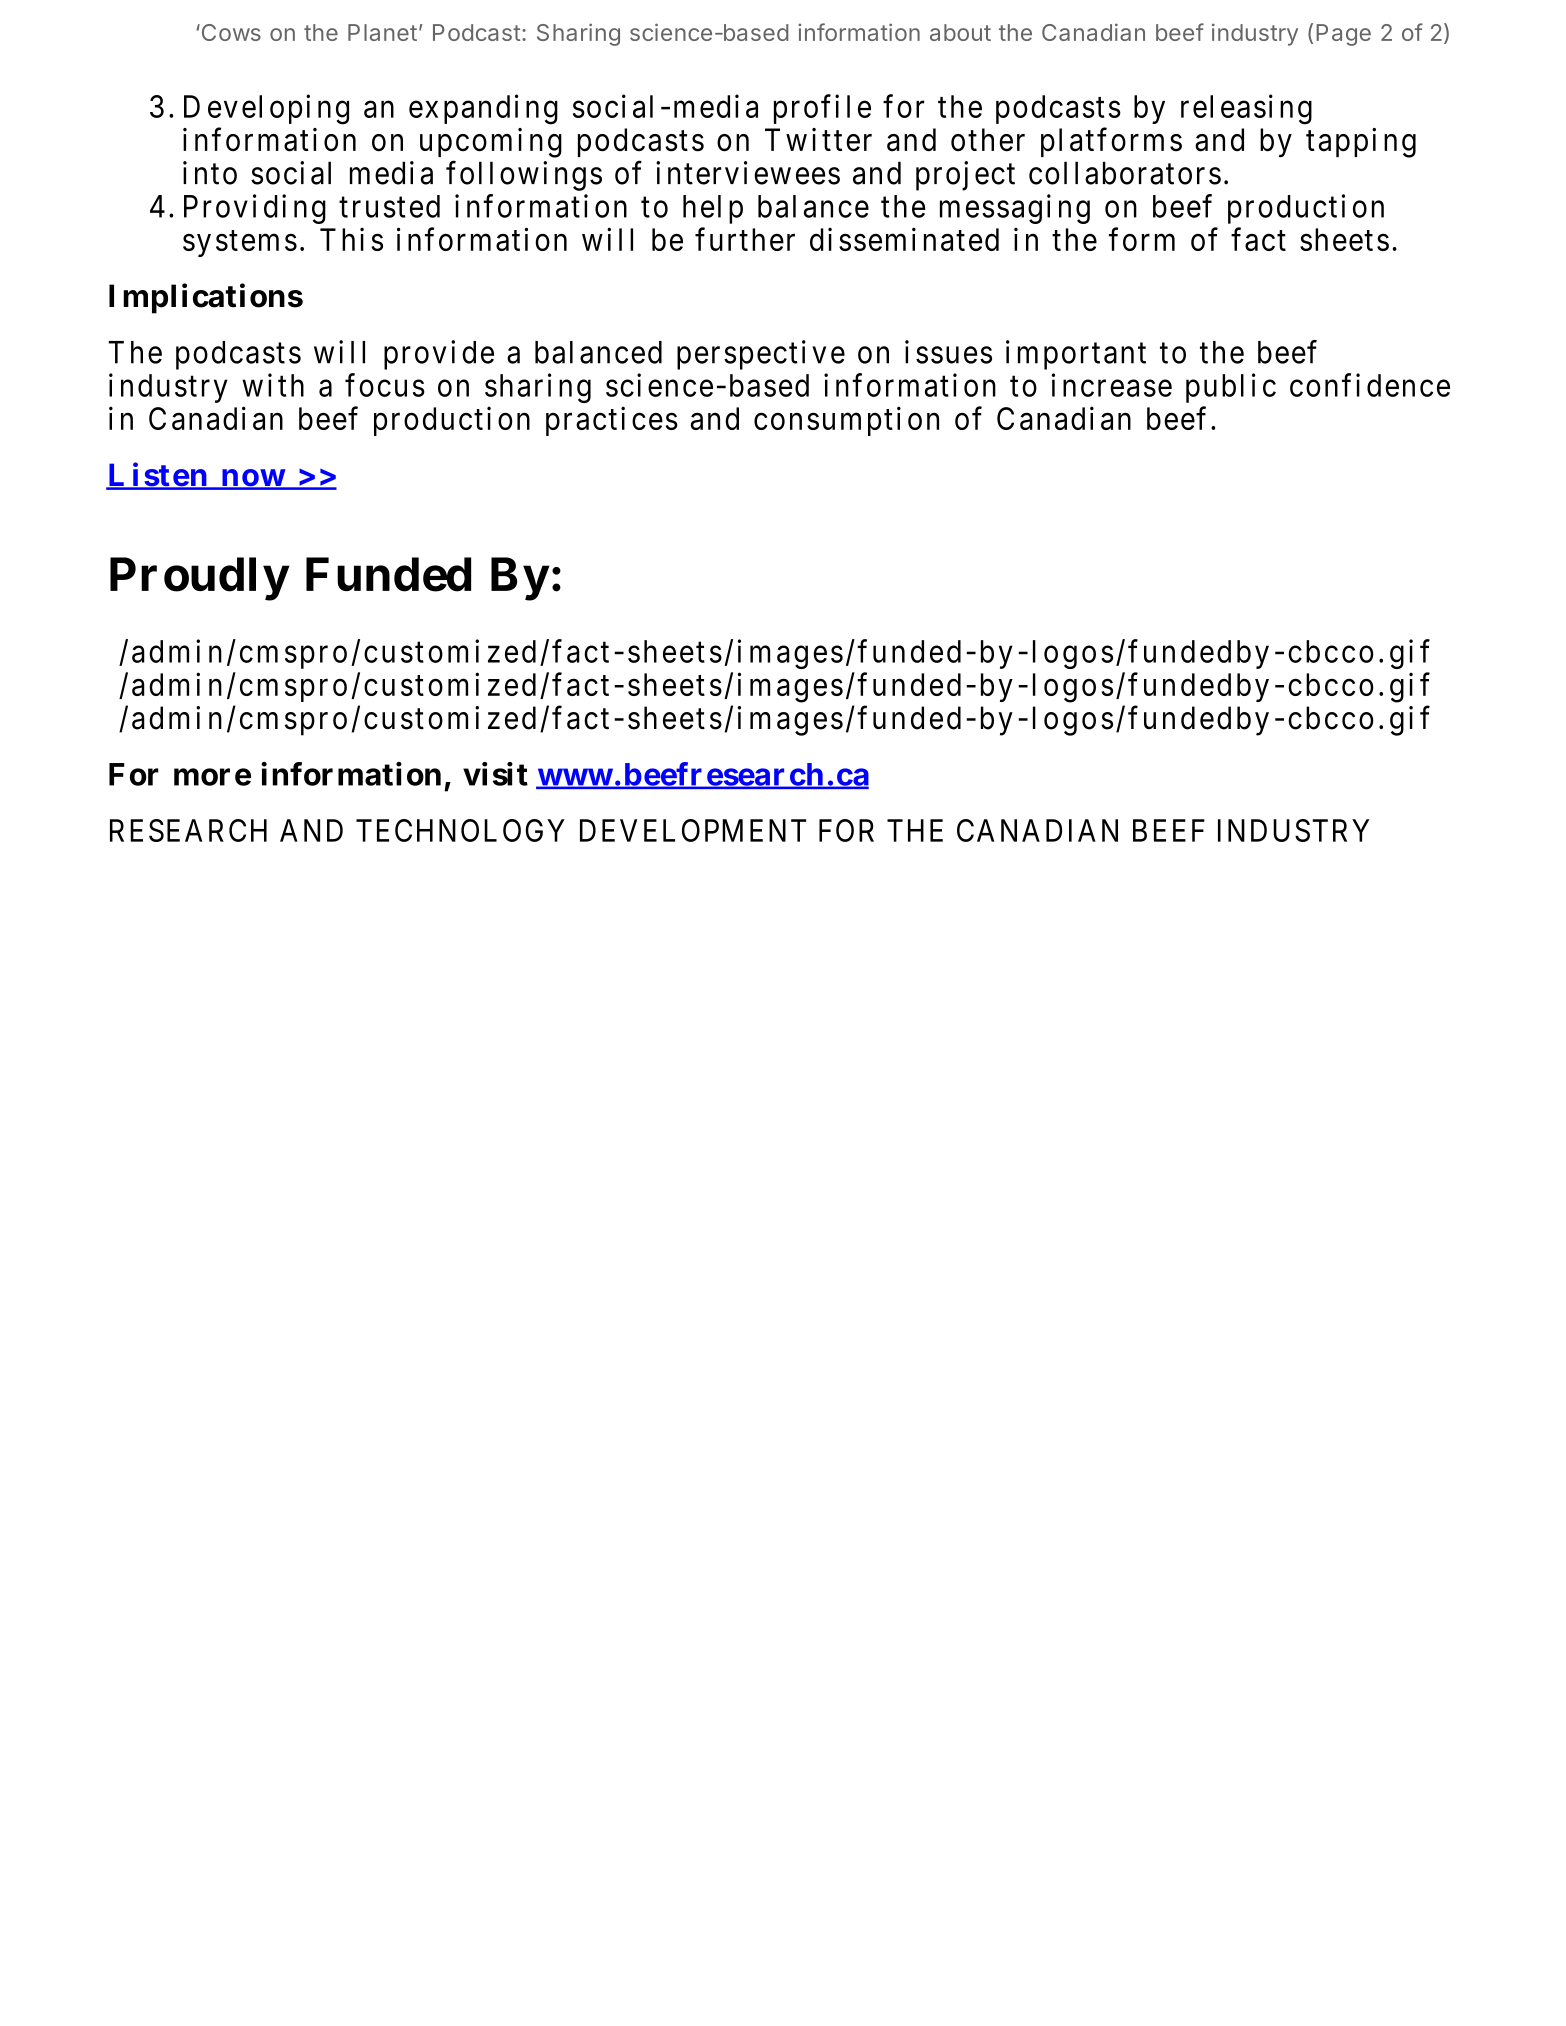  What do you see at coordinates (273, 385) in the page?
I see `with` at bounding box center [273, 385].
